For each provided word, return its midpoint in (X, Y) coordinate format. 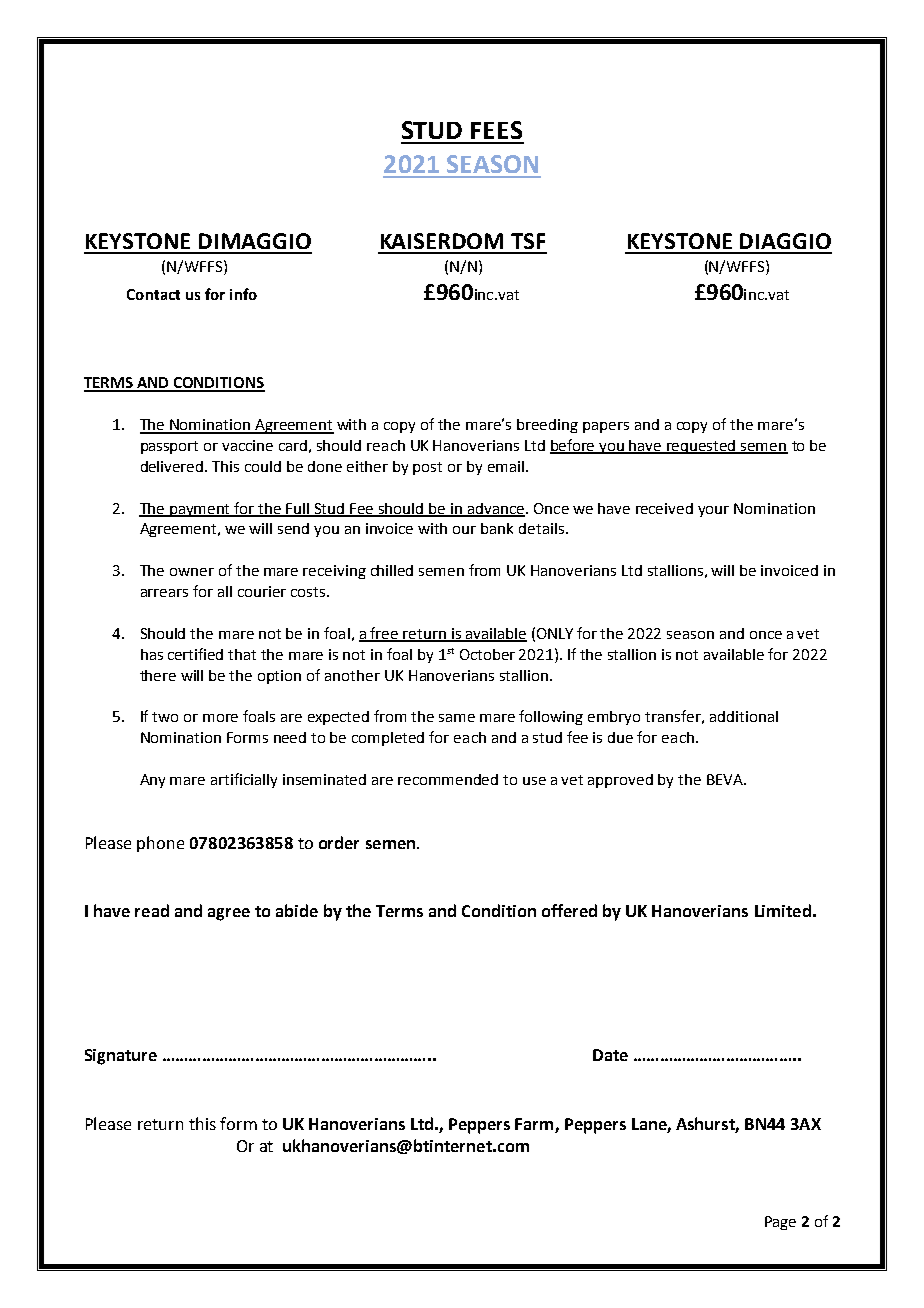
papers (606, 427)
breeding (547, 426)
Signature (121, 1057)
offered (569, 910)
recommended (448, 779)
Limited (783, 910)
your (713, 511)
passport (169, 447)
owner (192, 572)
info (243, 294)
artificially (244, 780)
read (152, 910)
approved (620, 781)
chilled (392, 570)
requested (702, 447)
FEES (496, 130)
